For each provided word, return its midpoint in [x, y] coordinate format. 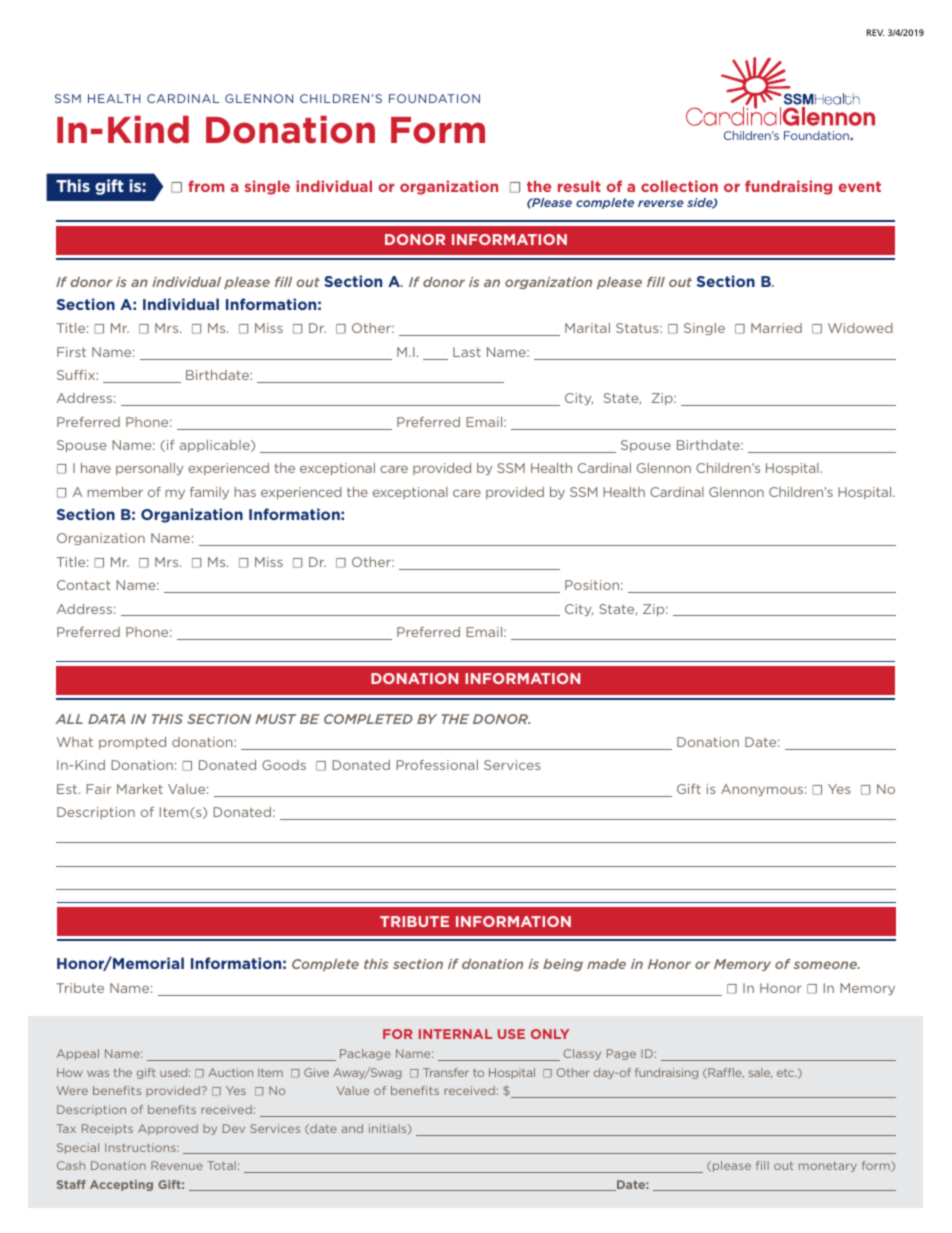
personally [149, 469]
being [563, 965]
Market [140, 789]
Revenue [177, 1165]
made [606, 964]
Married [776, 328]
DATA [106, 719]
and [352, 1128]
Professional [437, 765]
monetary [828, 1167]
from [206, 186]
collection [679, 186]
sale [760, 1073]
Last [467, 352]
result [579, 186]
